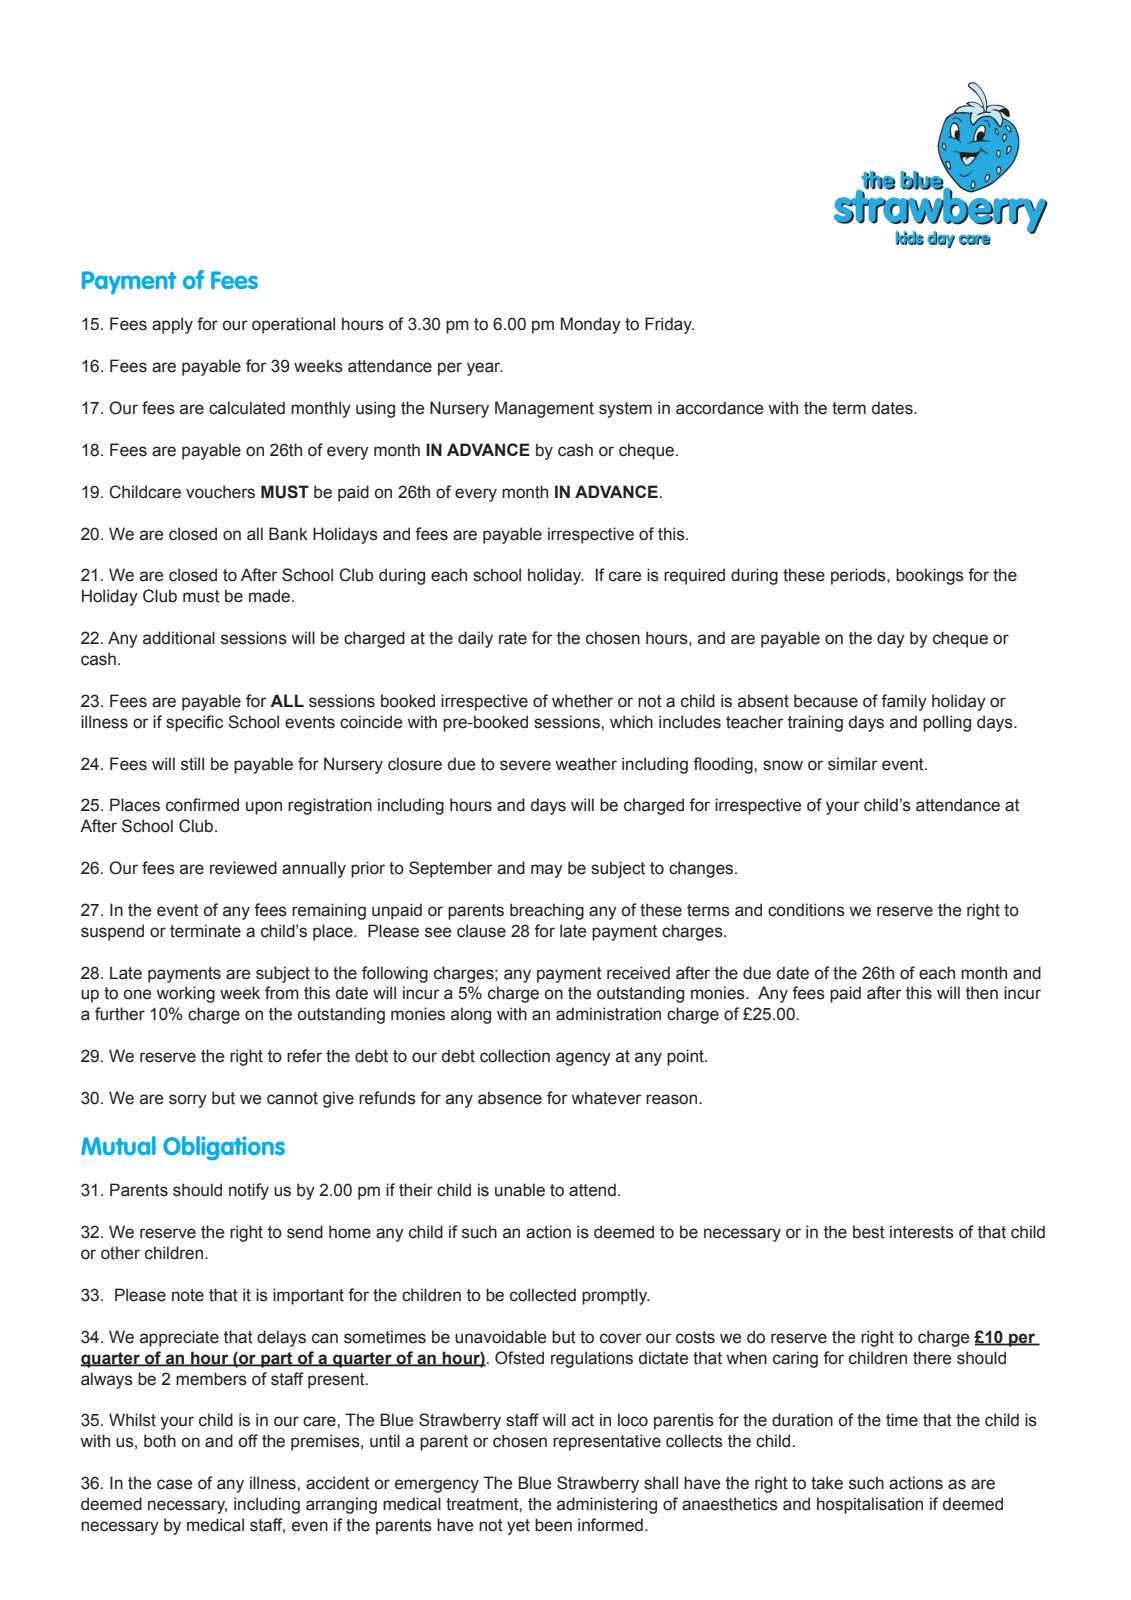 The image size is (1131, 1600). I want to click on unable, so click(520, 1190).
